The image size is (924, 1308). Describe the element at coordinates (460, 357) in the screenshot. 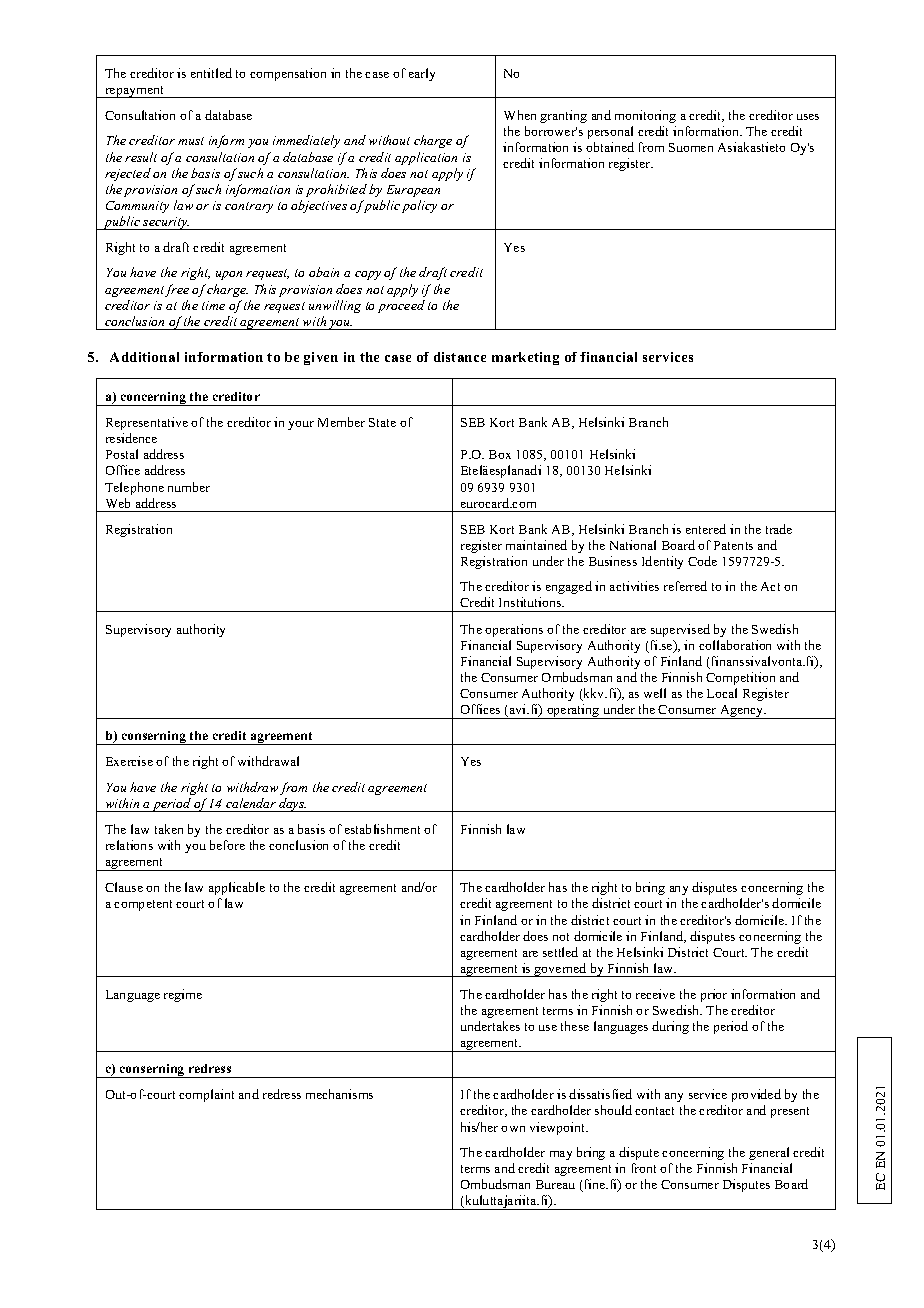

I see `distance` at that location.
